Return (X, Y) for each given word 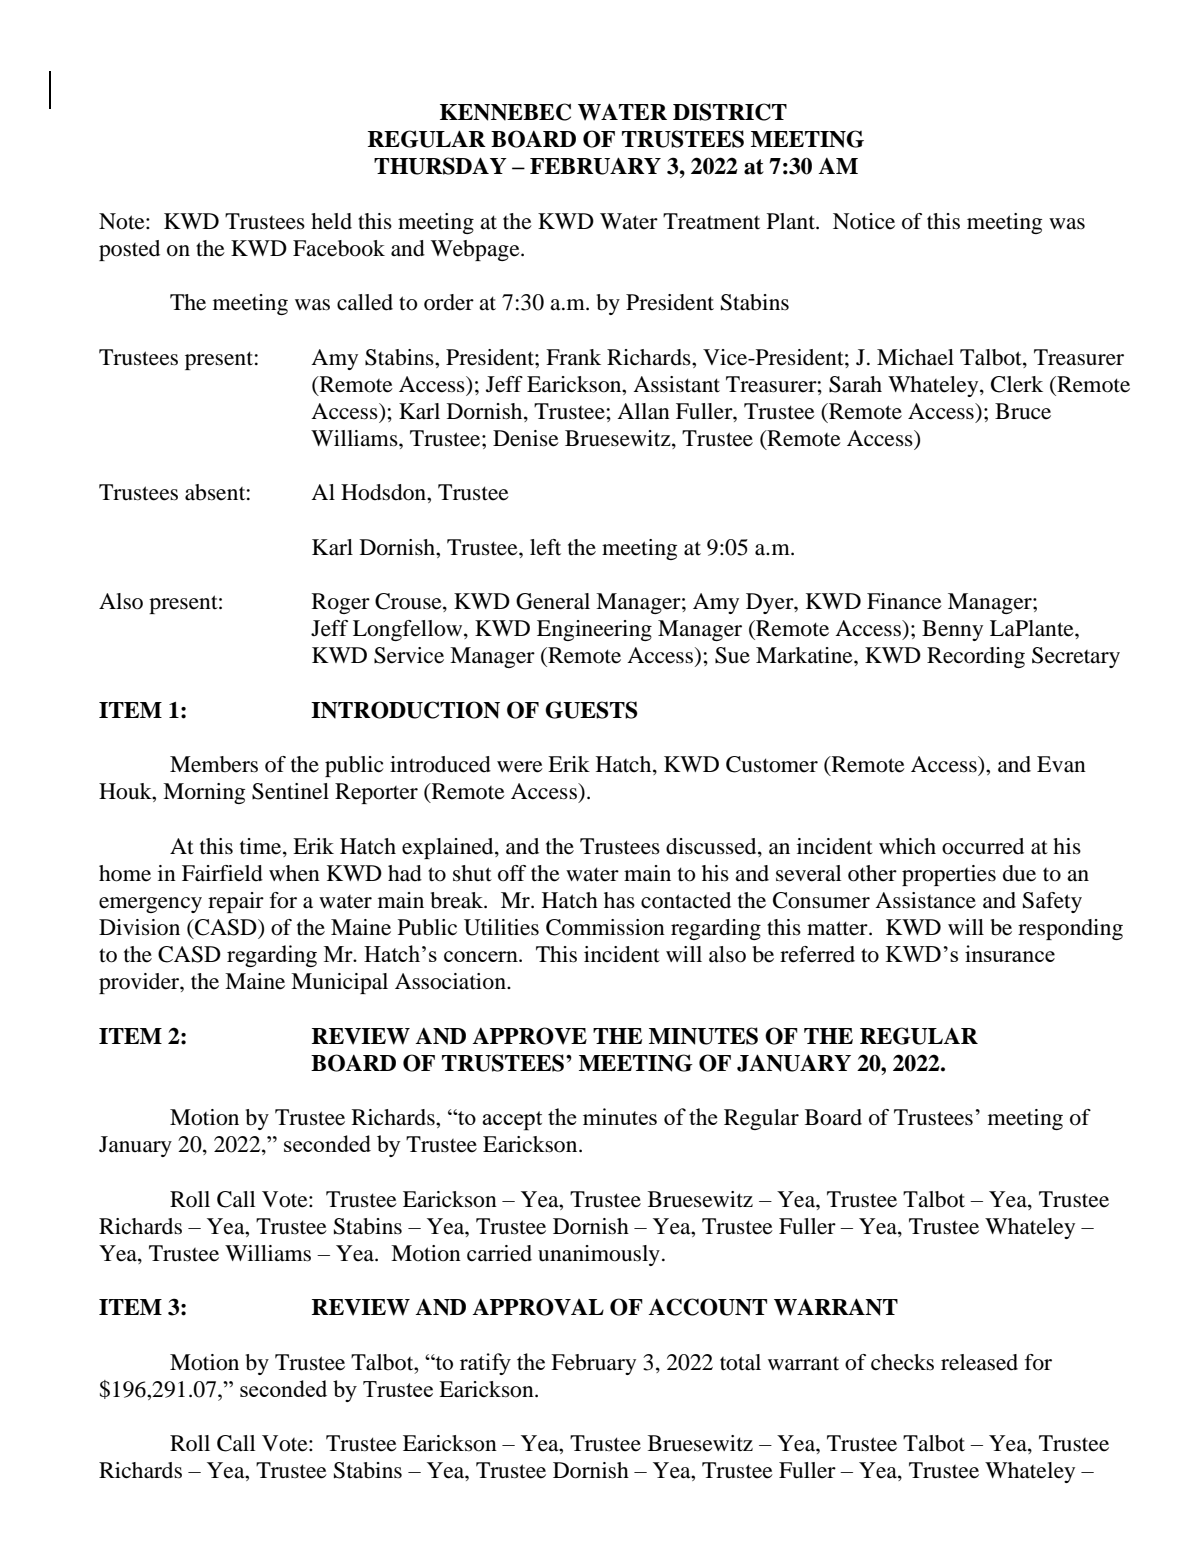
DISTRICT (730, 112)
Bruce (1023, 411)
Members (214, 764)
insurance (1010, 953)
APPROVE (529, 1036)
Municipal (339, 983)
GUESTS (591, 710)
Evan (1061, 764)
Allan (643, 411)
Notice (864, 221)
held (331, 221)
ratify (485, 1364)
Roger (341, 603)
